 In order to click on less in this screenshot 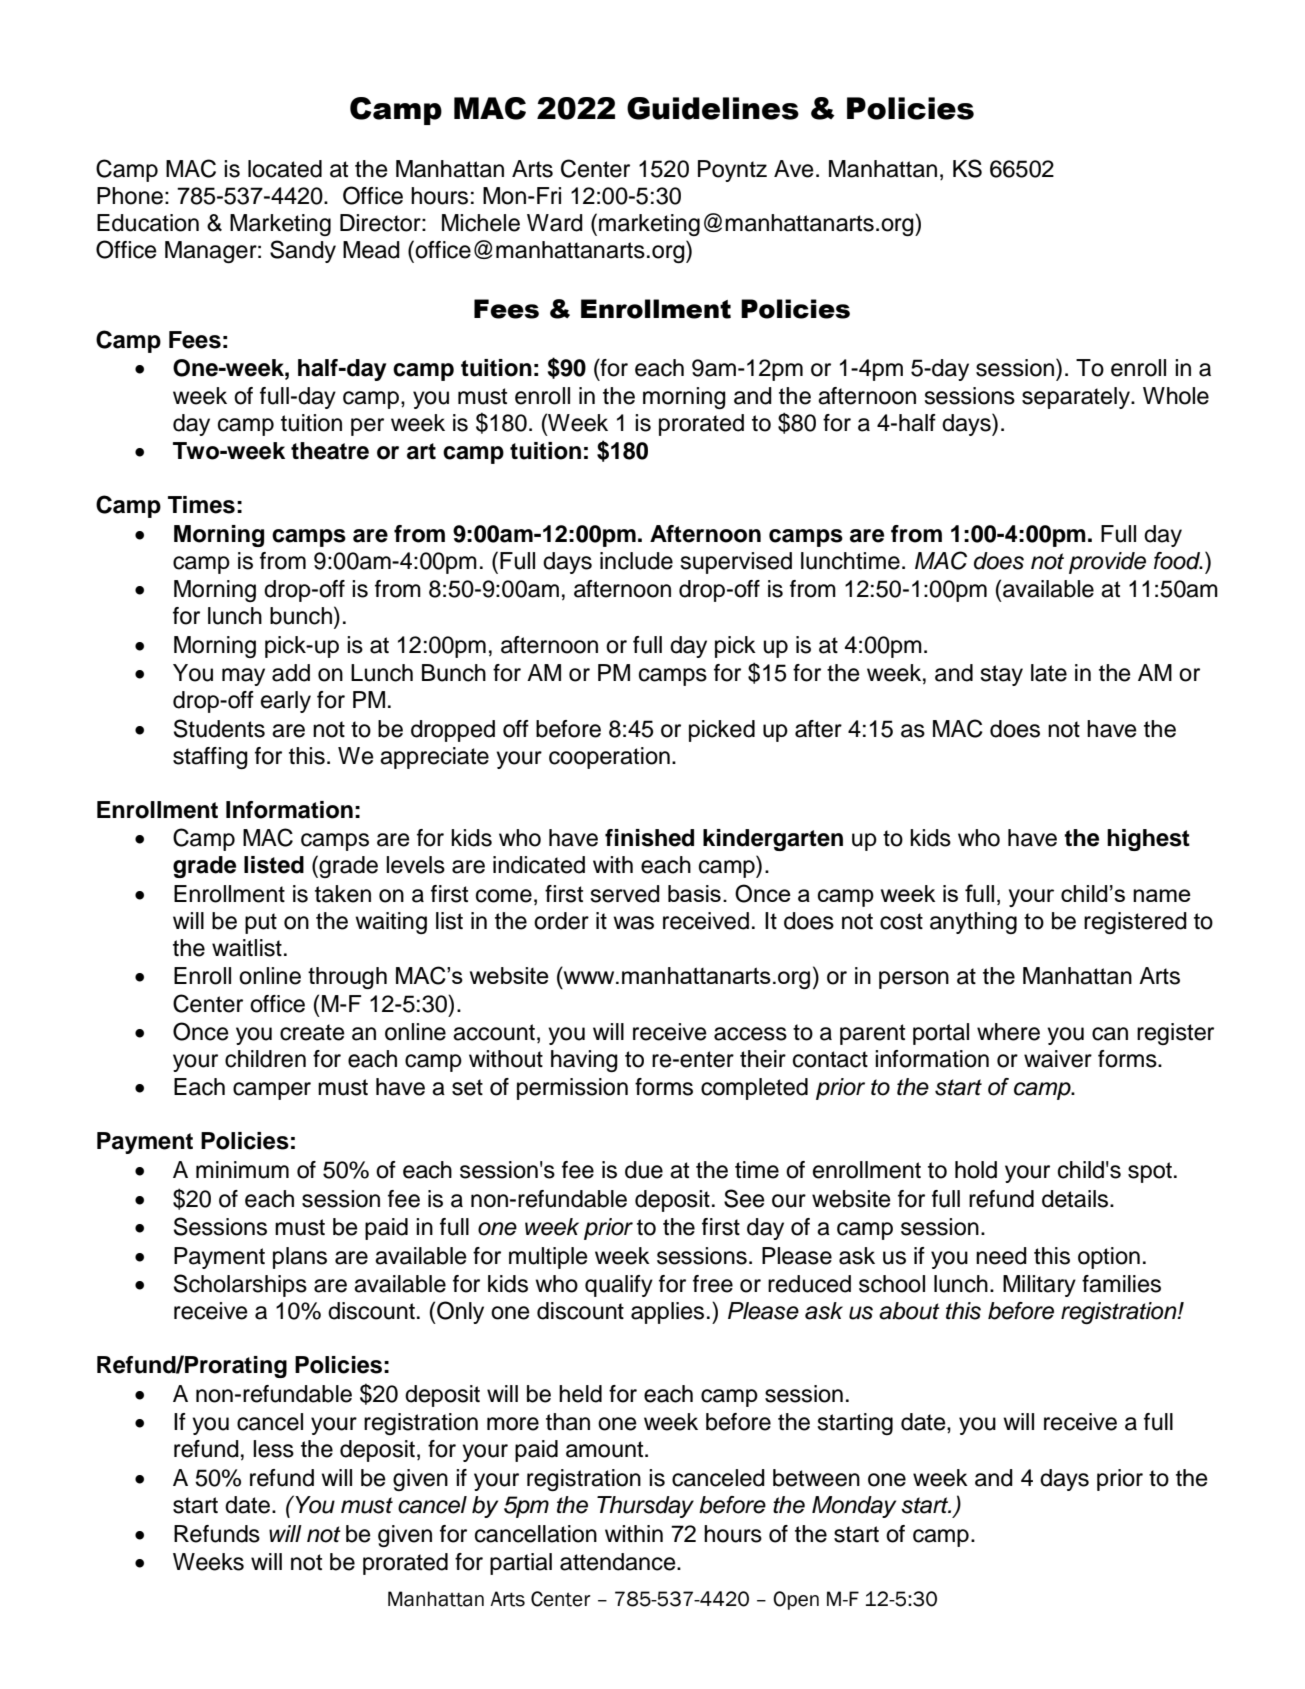, I will do `click(273, 1449)`.
